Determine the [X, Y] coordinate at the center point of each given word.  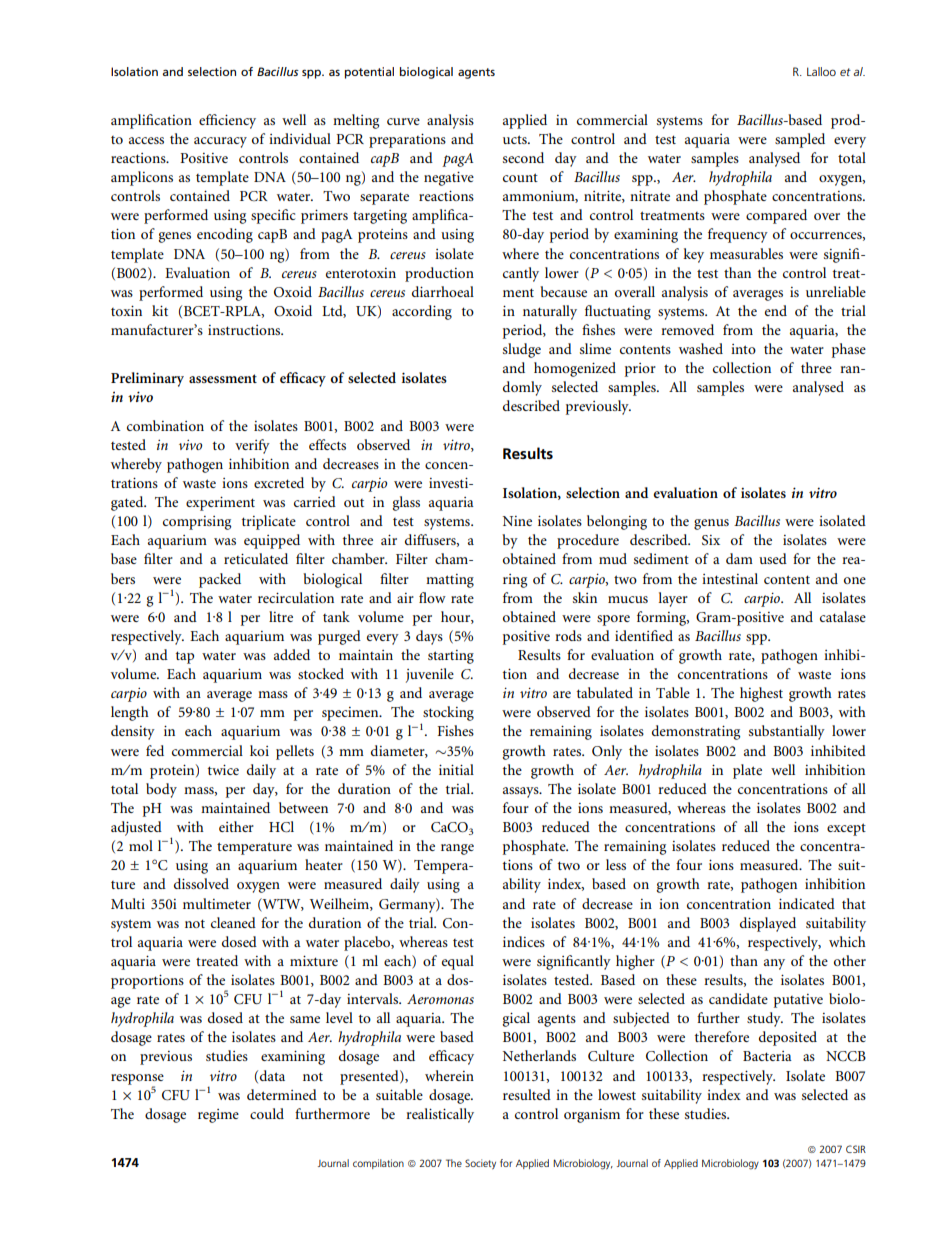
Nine [517, 521]
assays [522, 792]
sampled [800, 140]
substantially [787, 732]
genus [711, 524]
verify [252, 446]
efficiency [227, 121]
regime [218, 1116]
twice [223, 769]
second [523, 157]
